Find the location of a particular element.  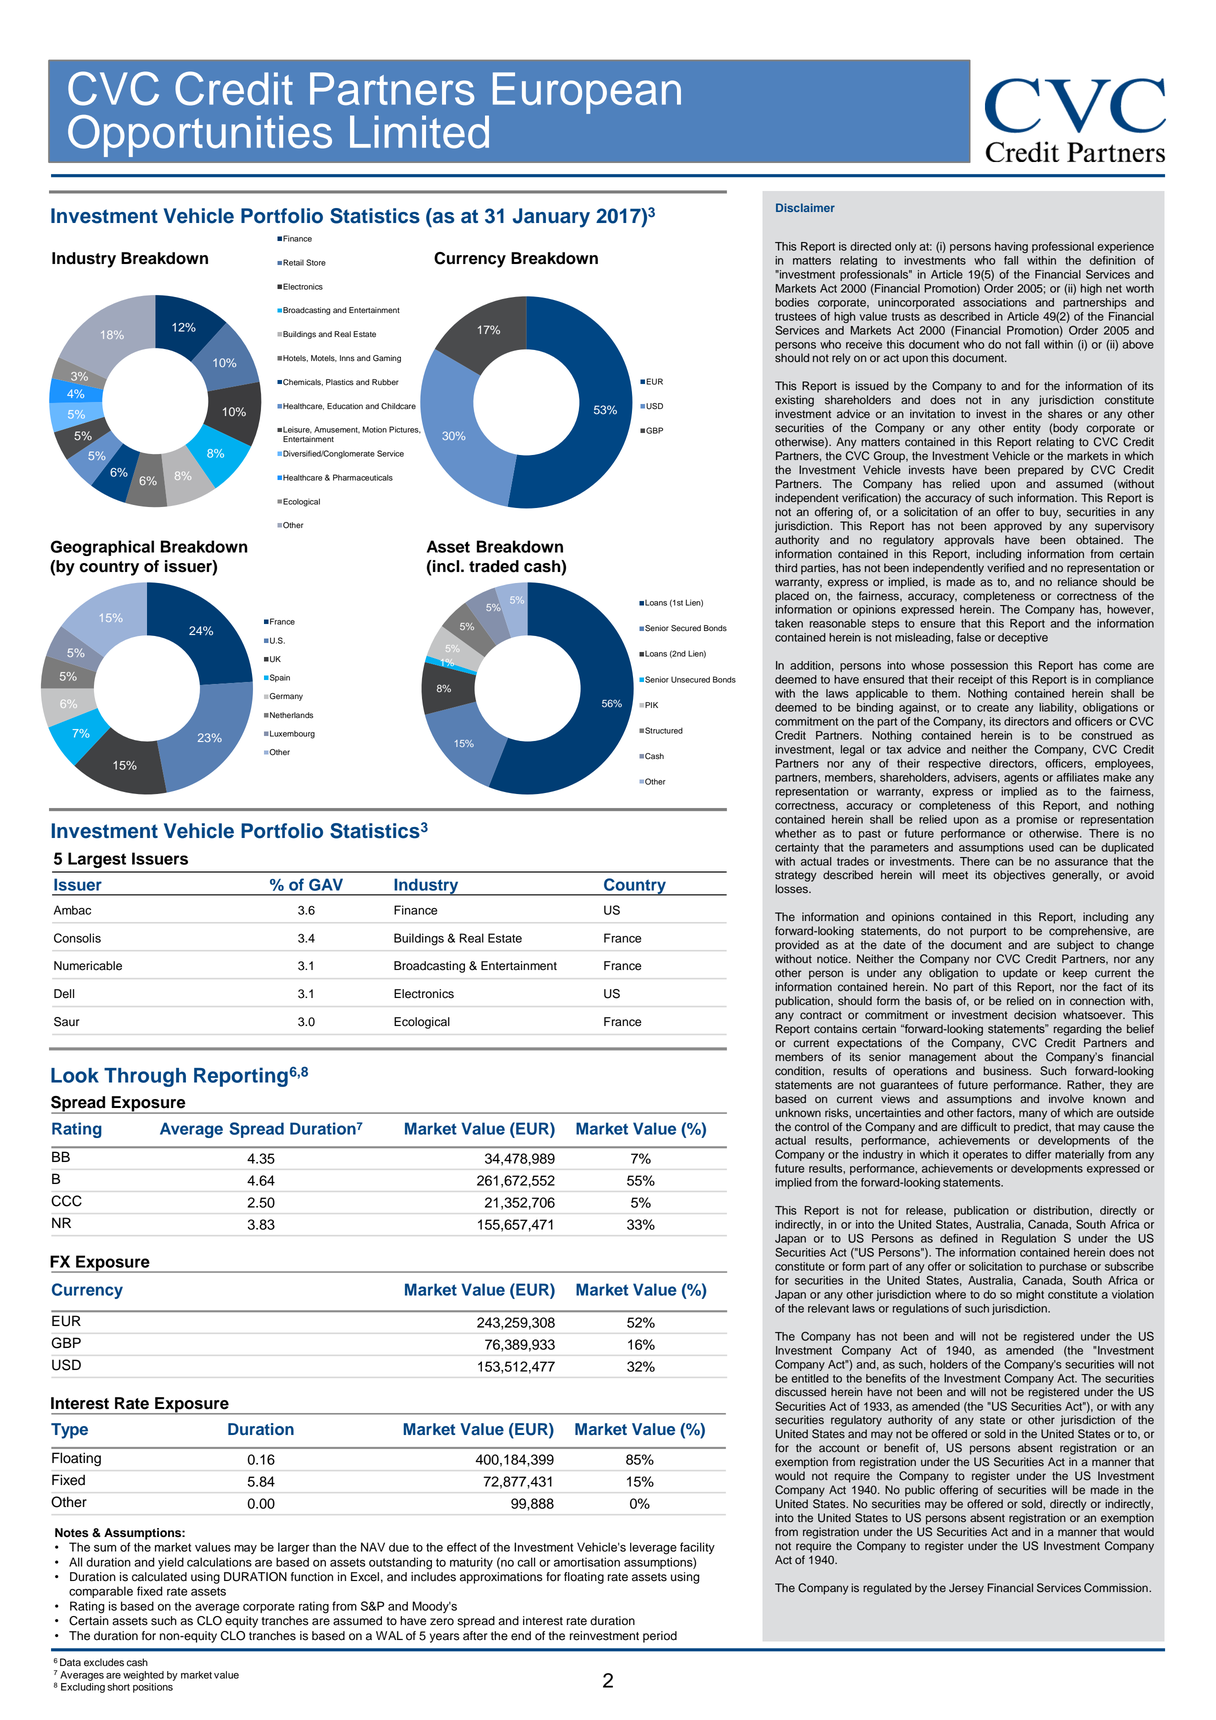

having is located at coordinates (1011, 247).
